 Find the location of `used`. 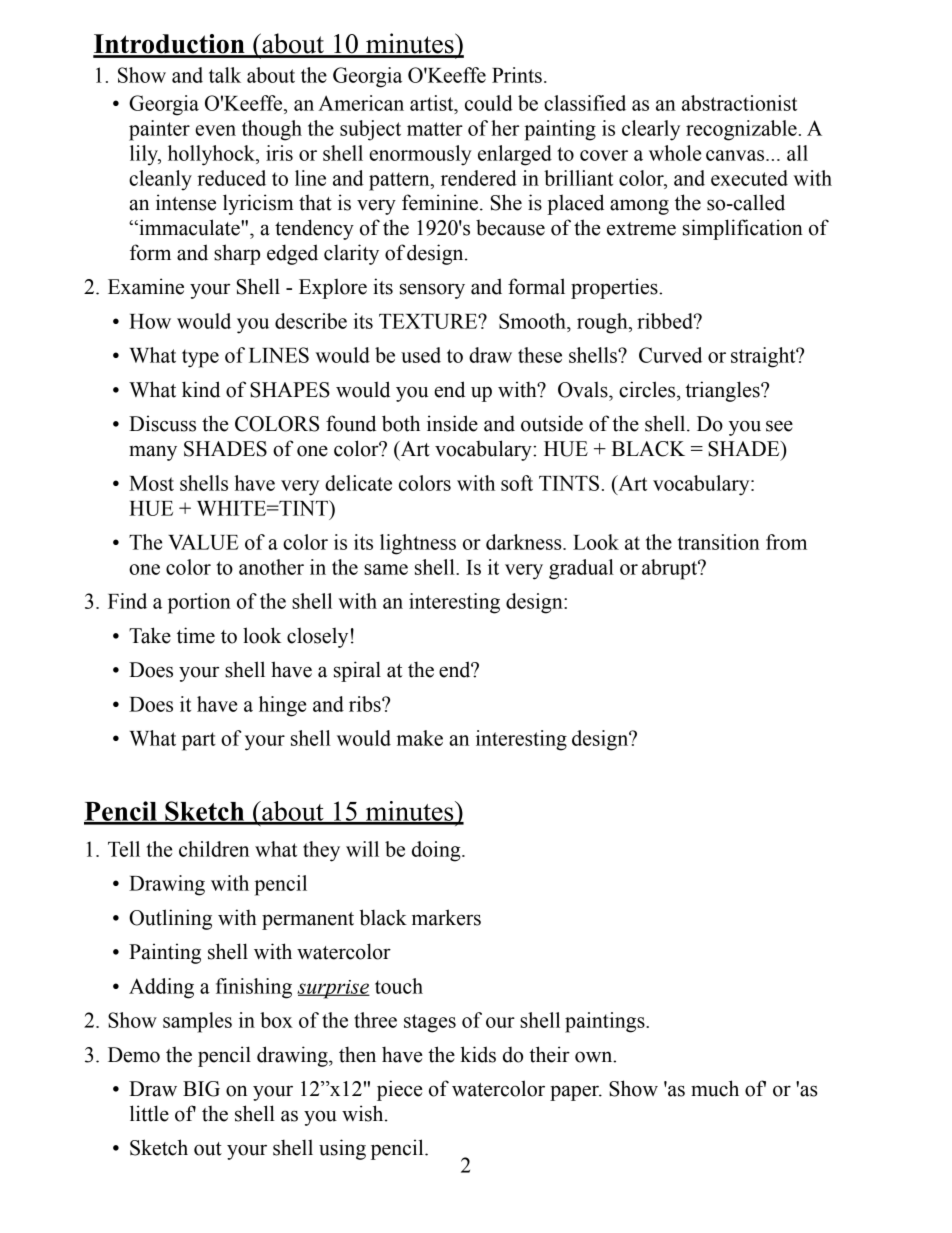

used is located at coordinates (421, 355).
